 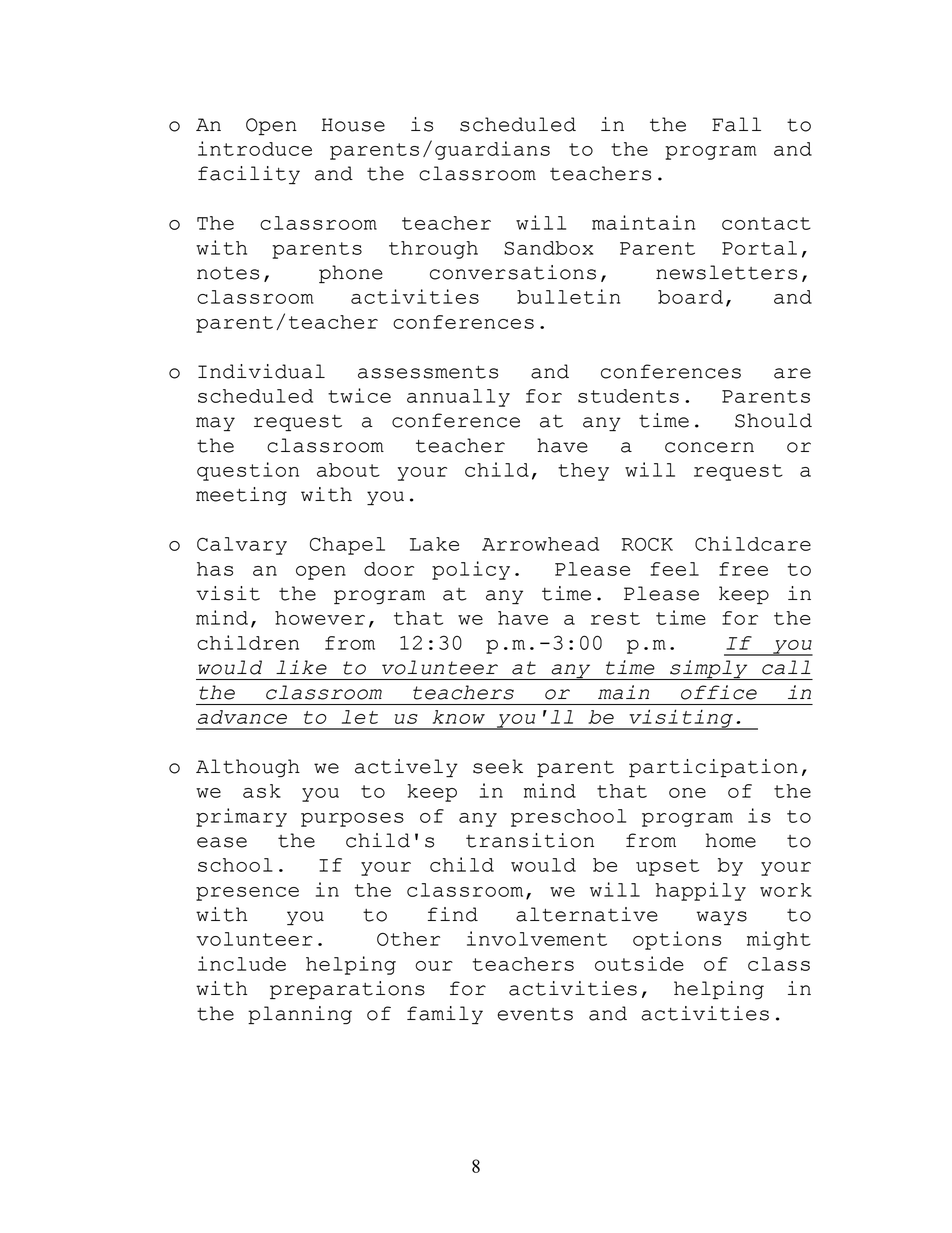 I want to click on Calvary, so click(x=242, y=546).
